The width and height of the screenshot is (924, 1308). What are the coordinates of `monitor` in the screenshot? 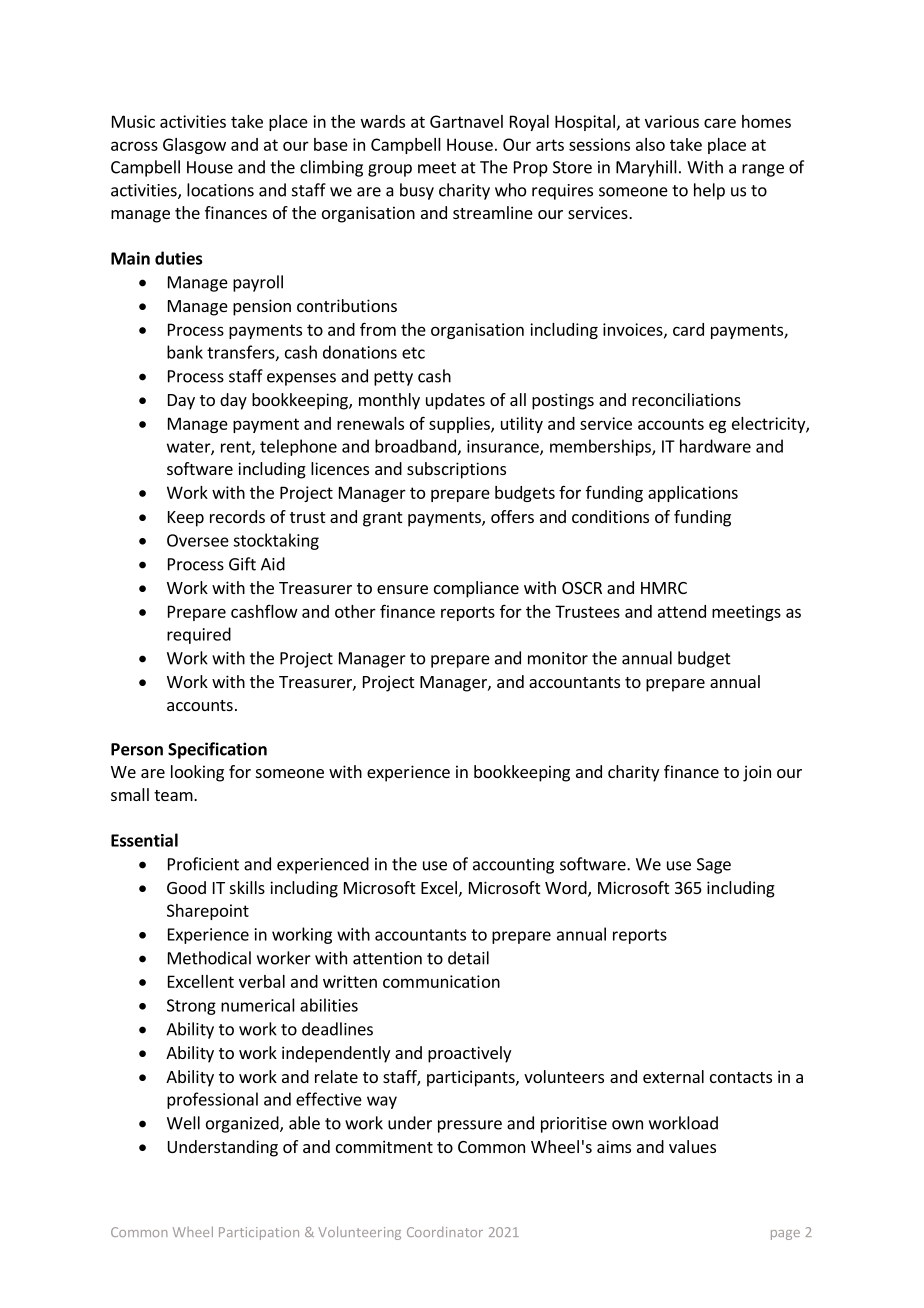 It's located at (558, 658).
